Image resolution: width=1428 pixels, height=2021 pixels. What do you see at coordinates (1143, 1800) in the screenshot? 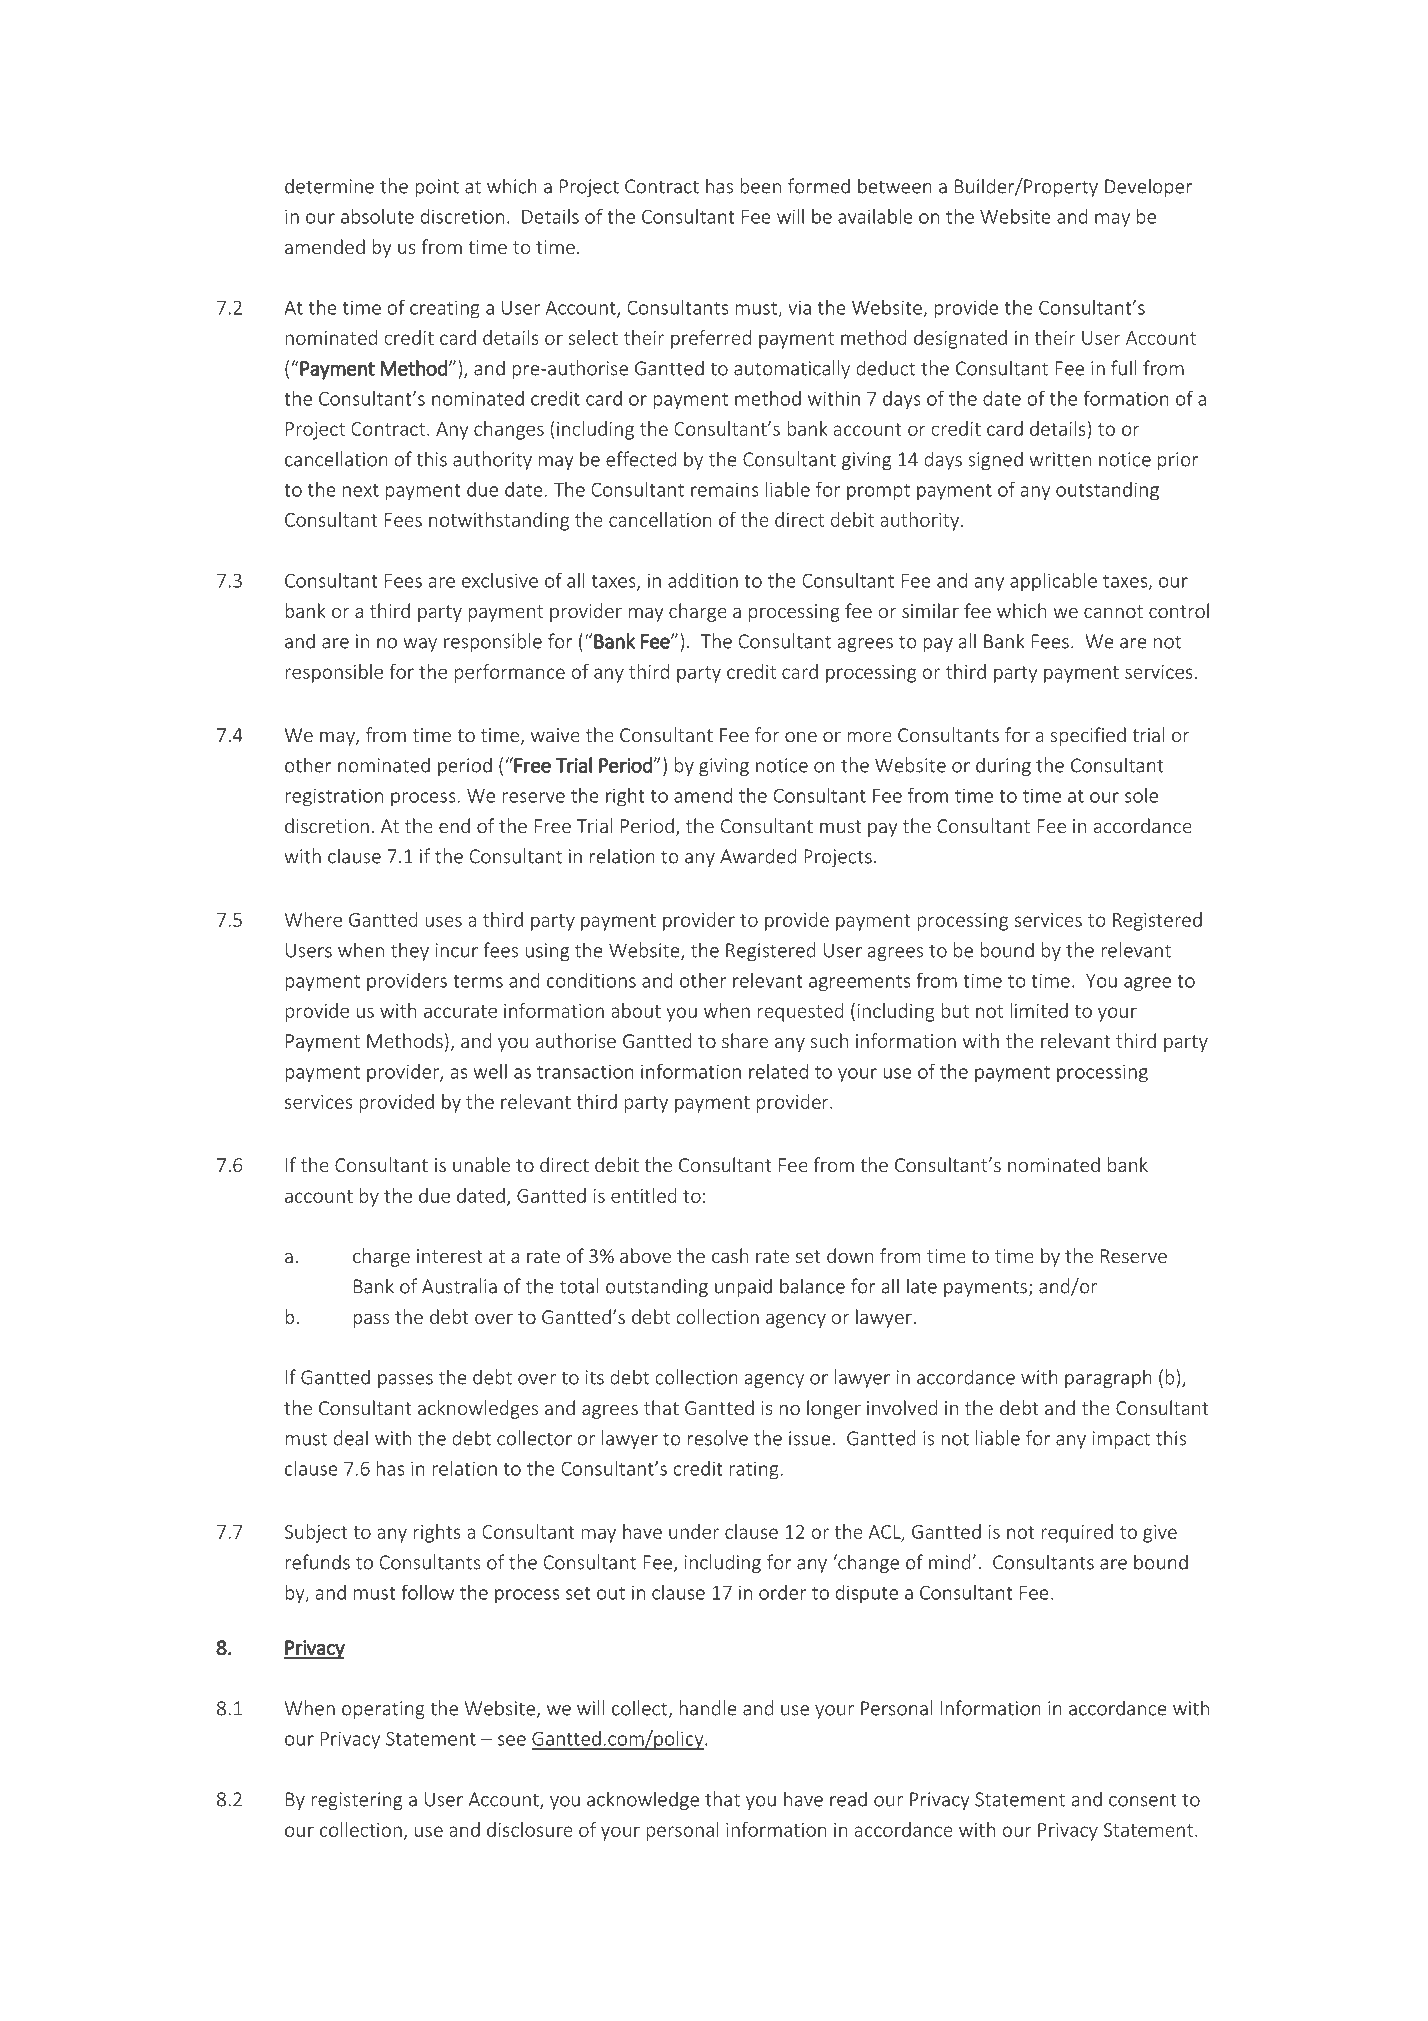
I see `consent` at bounding box center [1143, 1800].
